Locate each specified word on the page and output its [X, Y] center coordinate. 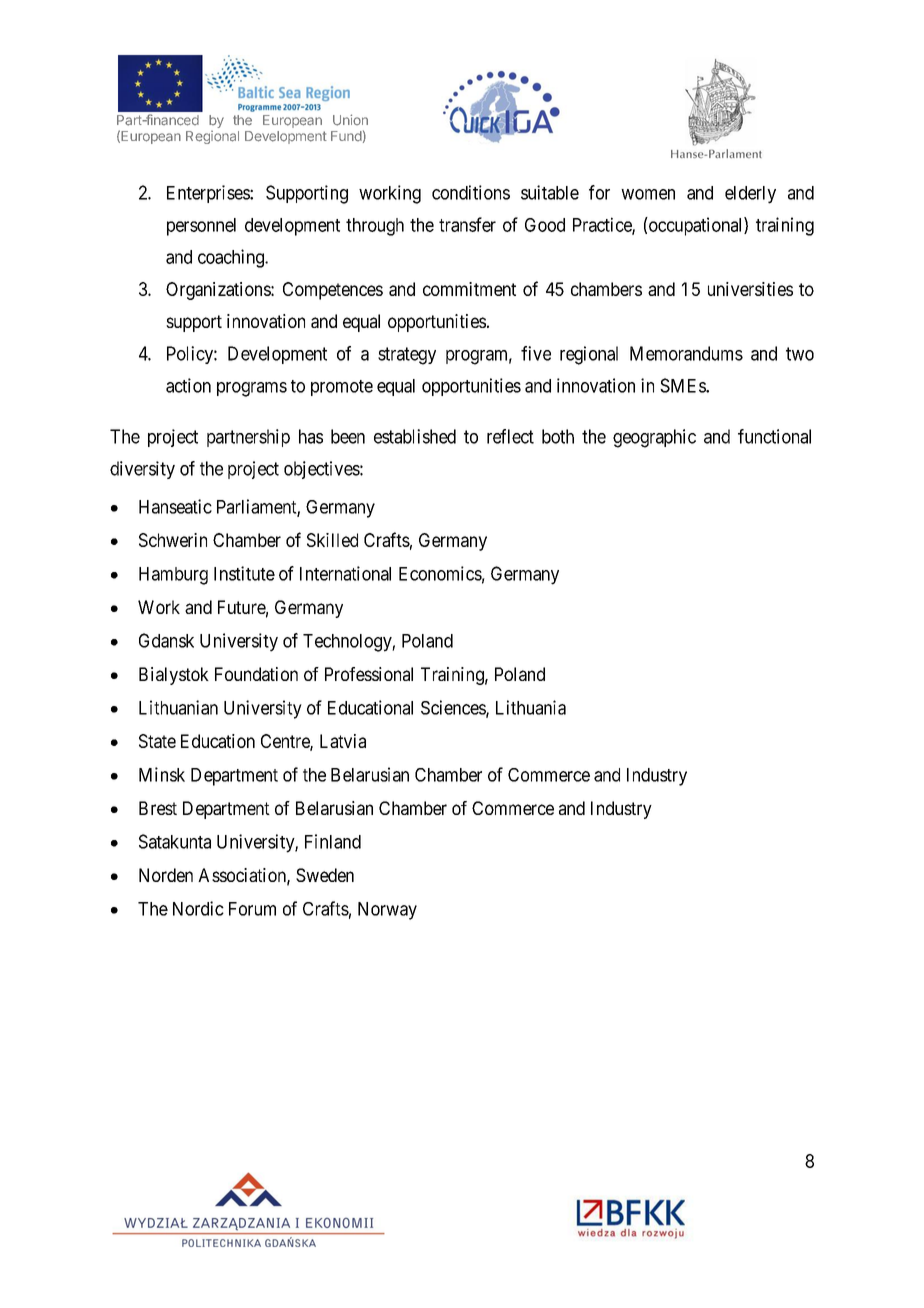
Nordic [198, 908]
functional [774, 436]
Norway [387, 911]
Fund [346, 136]
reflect [510, 436]
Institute [244, 573]
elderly [750, 195]
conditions [471, 192]
